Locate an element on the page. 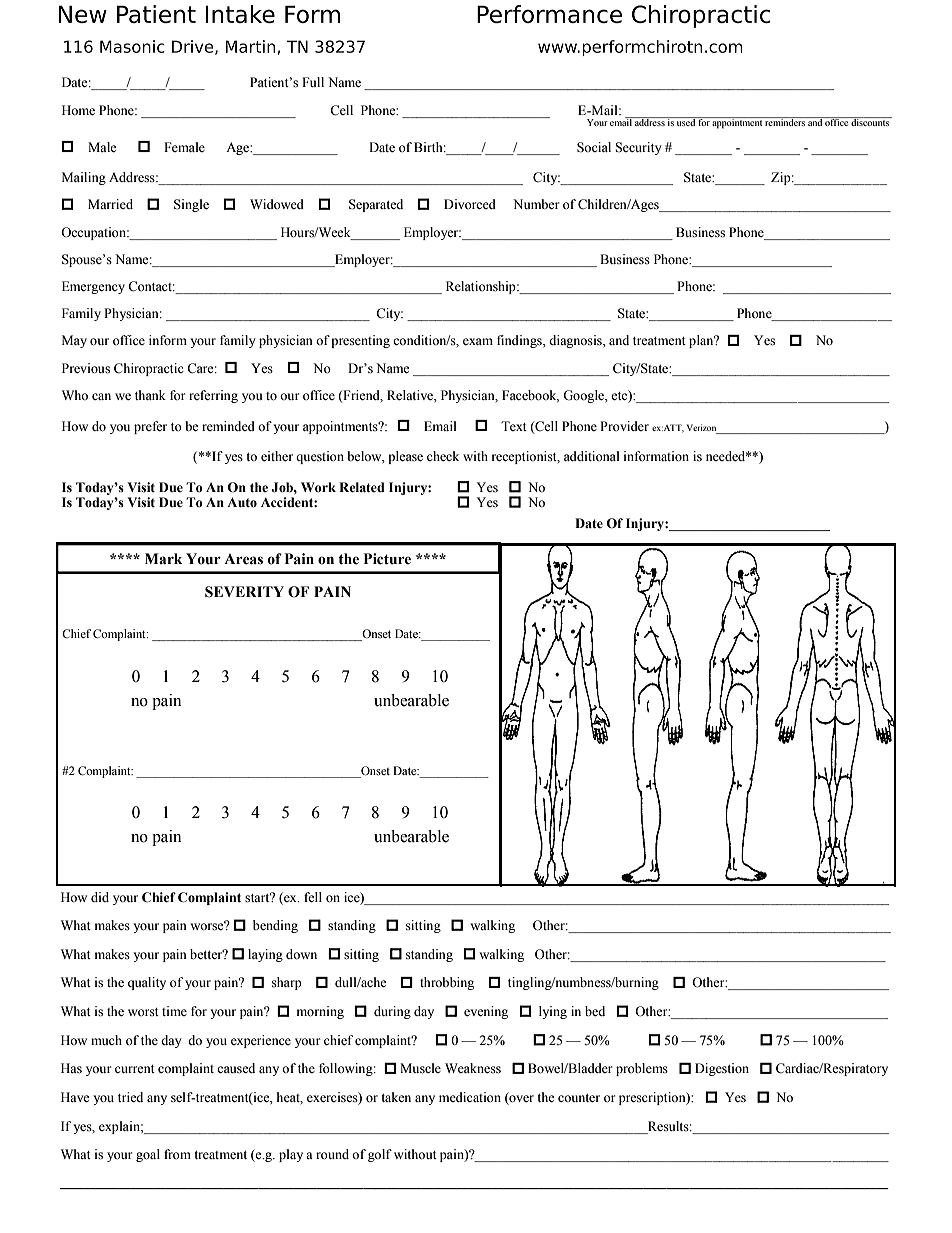 The height and width of the page is (1233, 952). SEVERITY is located at coordinates (244, 592).
